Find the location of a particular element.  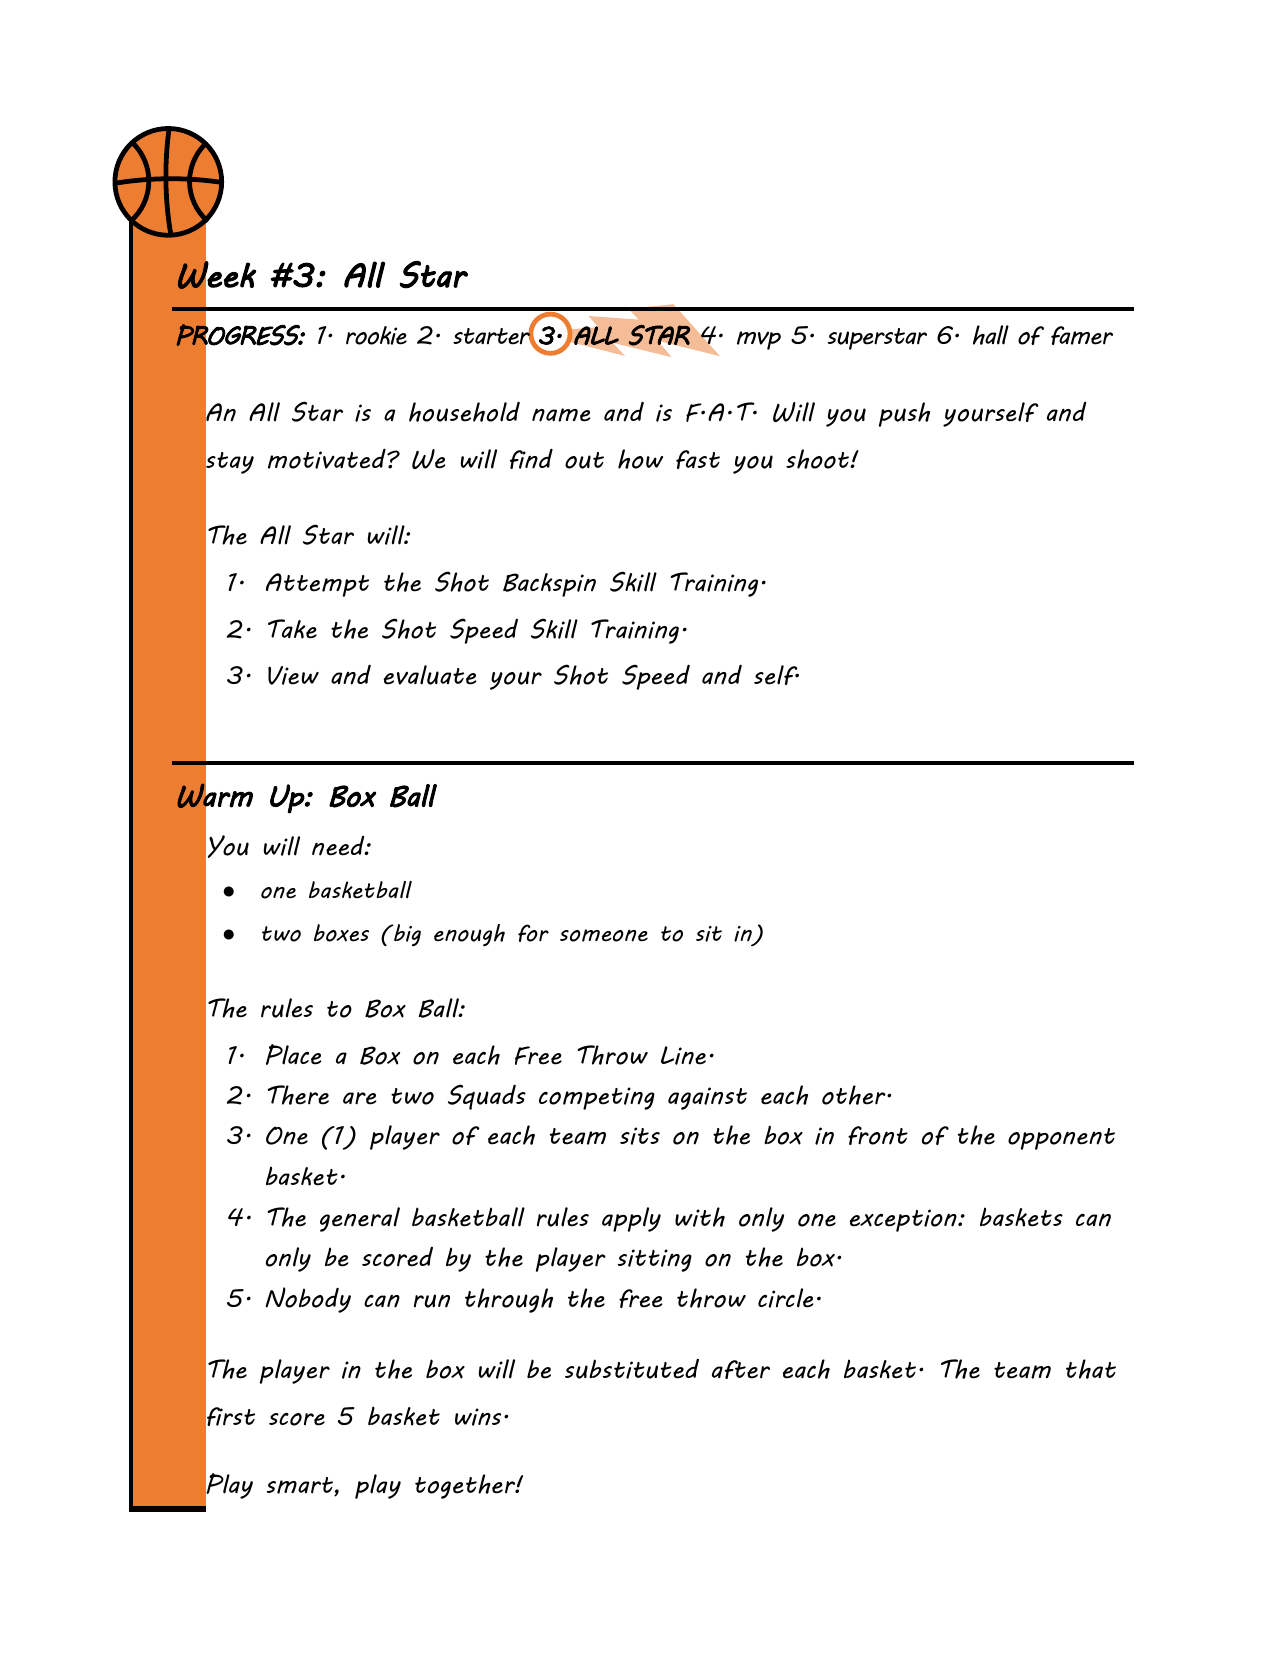

fast is located at coordinates (698, 459).
